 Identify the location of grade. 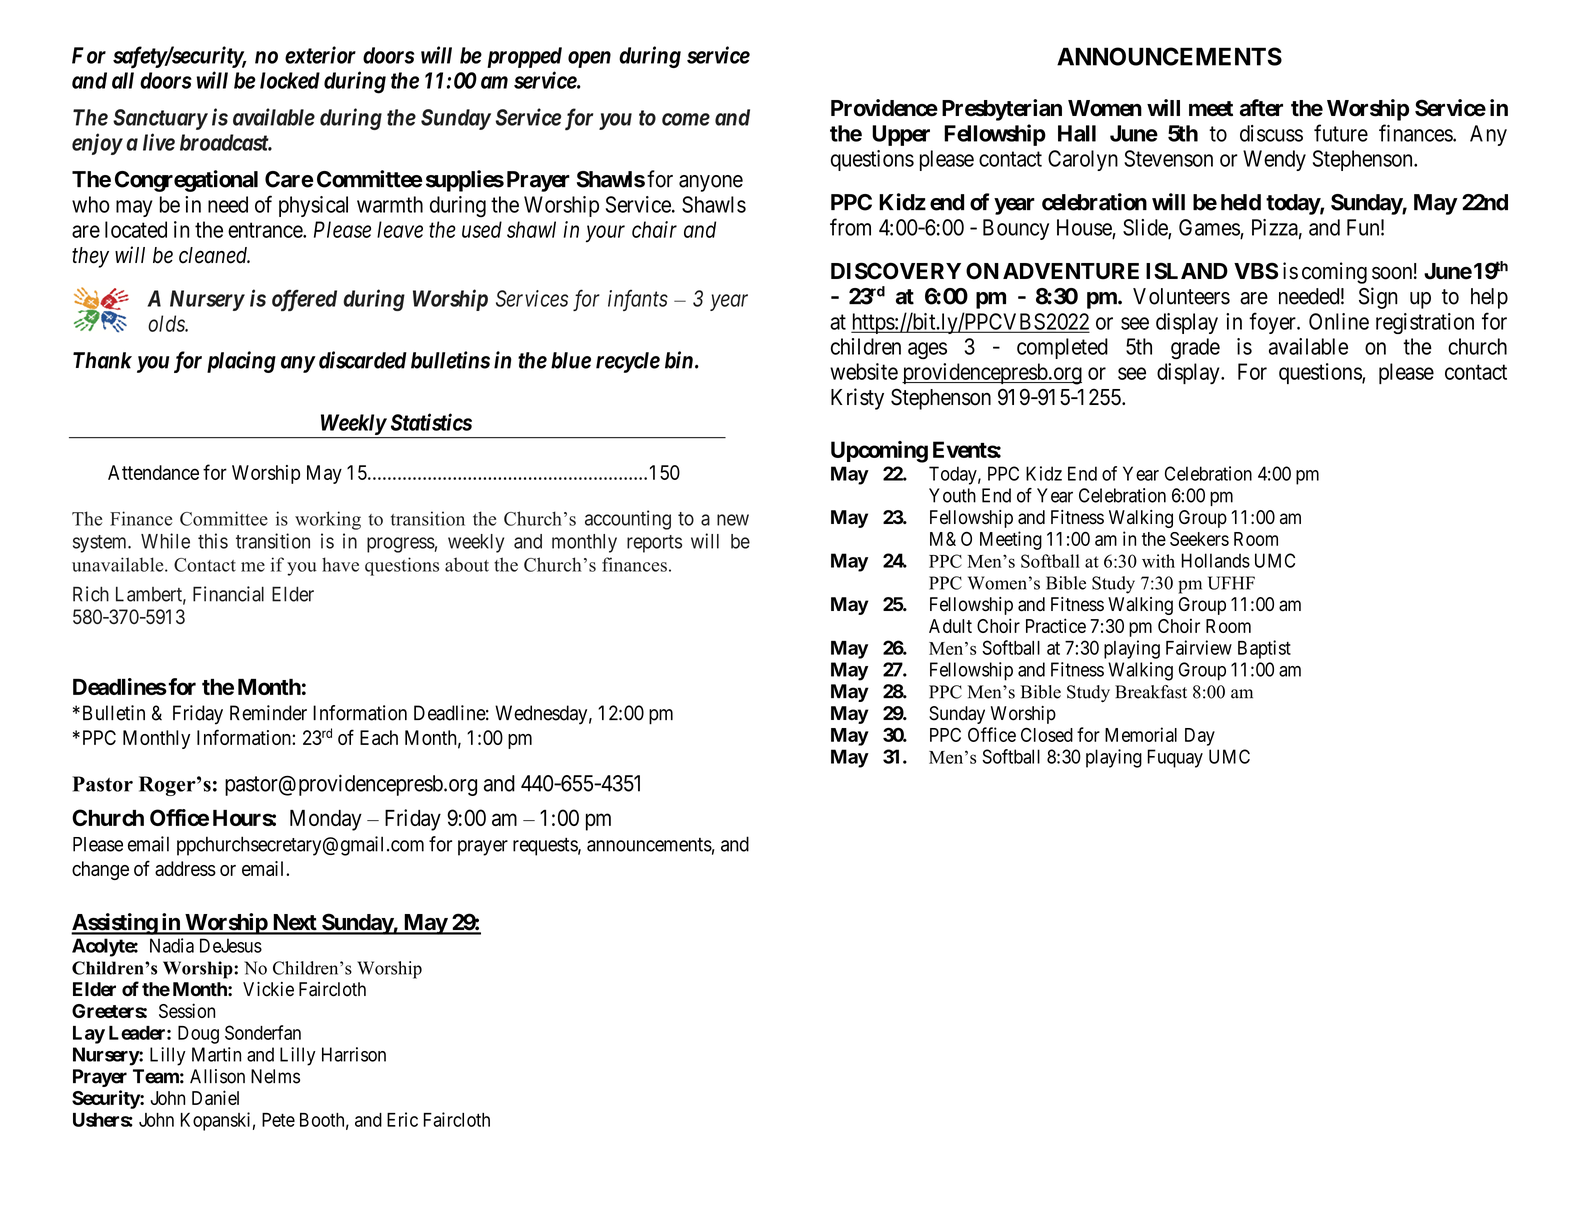
(1195, 348).
